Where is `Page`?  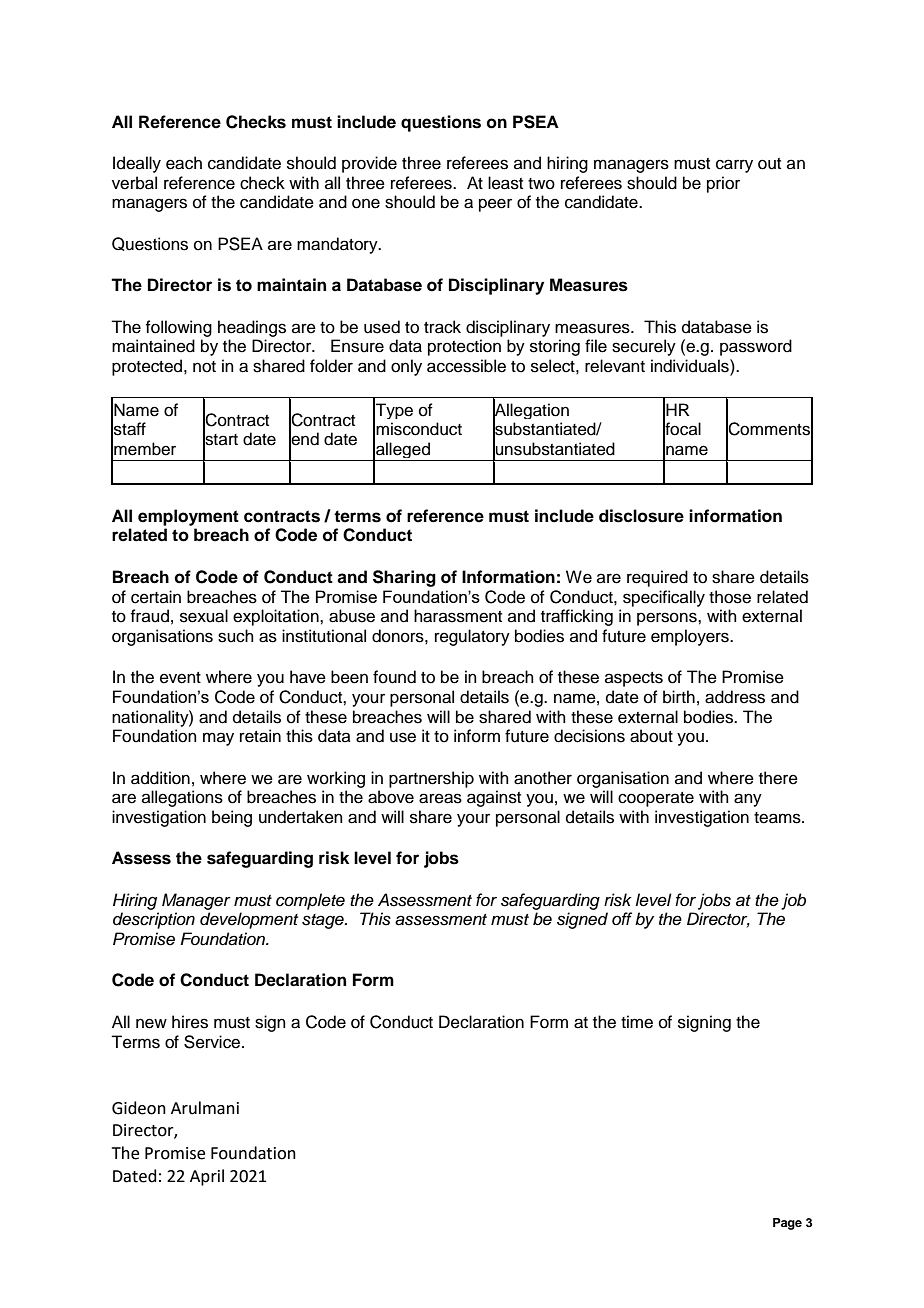 Page is located at coordinates (787, 1224).
